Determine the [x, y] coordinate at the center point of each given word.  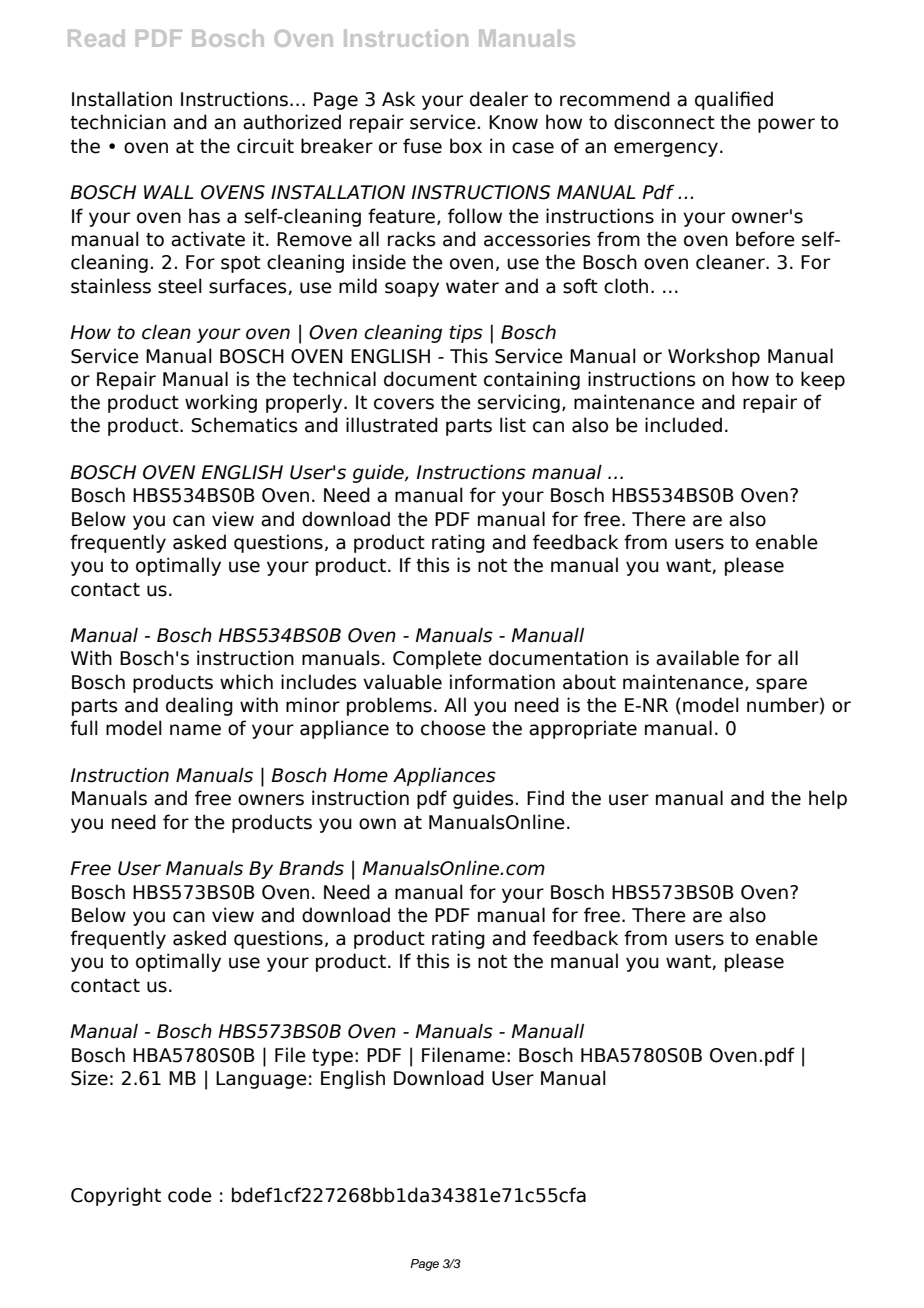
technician [118, 122]
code [190, 1195]
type [332, 1057]
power [786, 125]
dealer [499, 99]
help [828, 799]
